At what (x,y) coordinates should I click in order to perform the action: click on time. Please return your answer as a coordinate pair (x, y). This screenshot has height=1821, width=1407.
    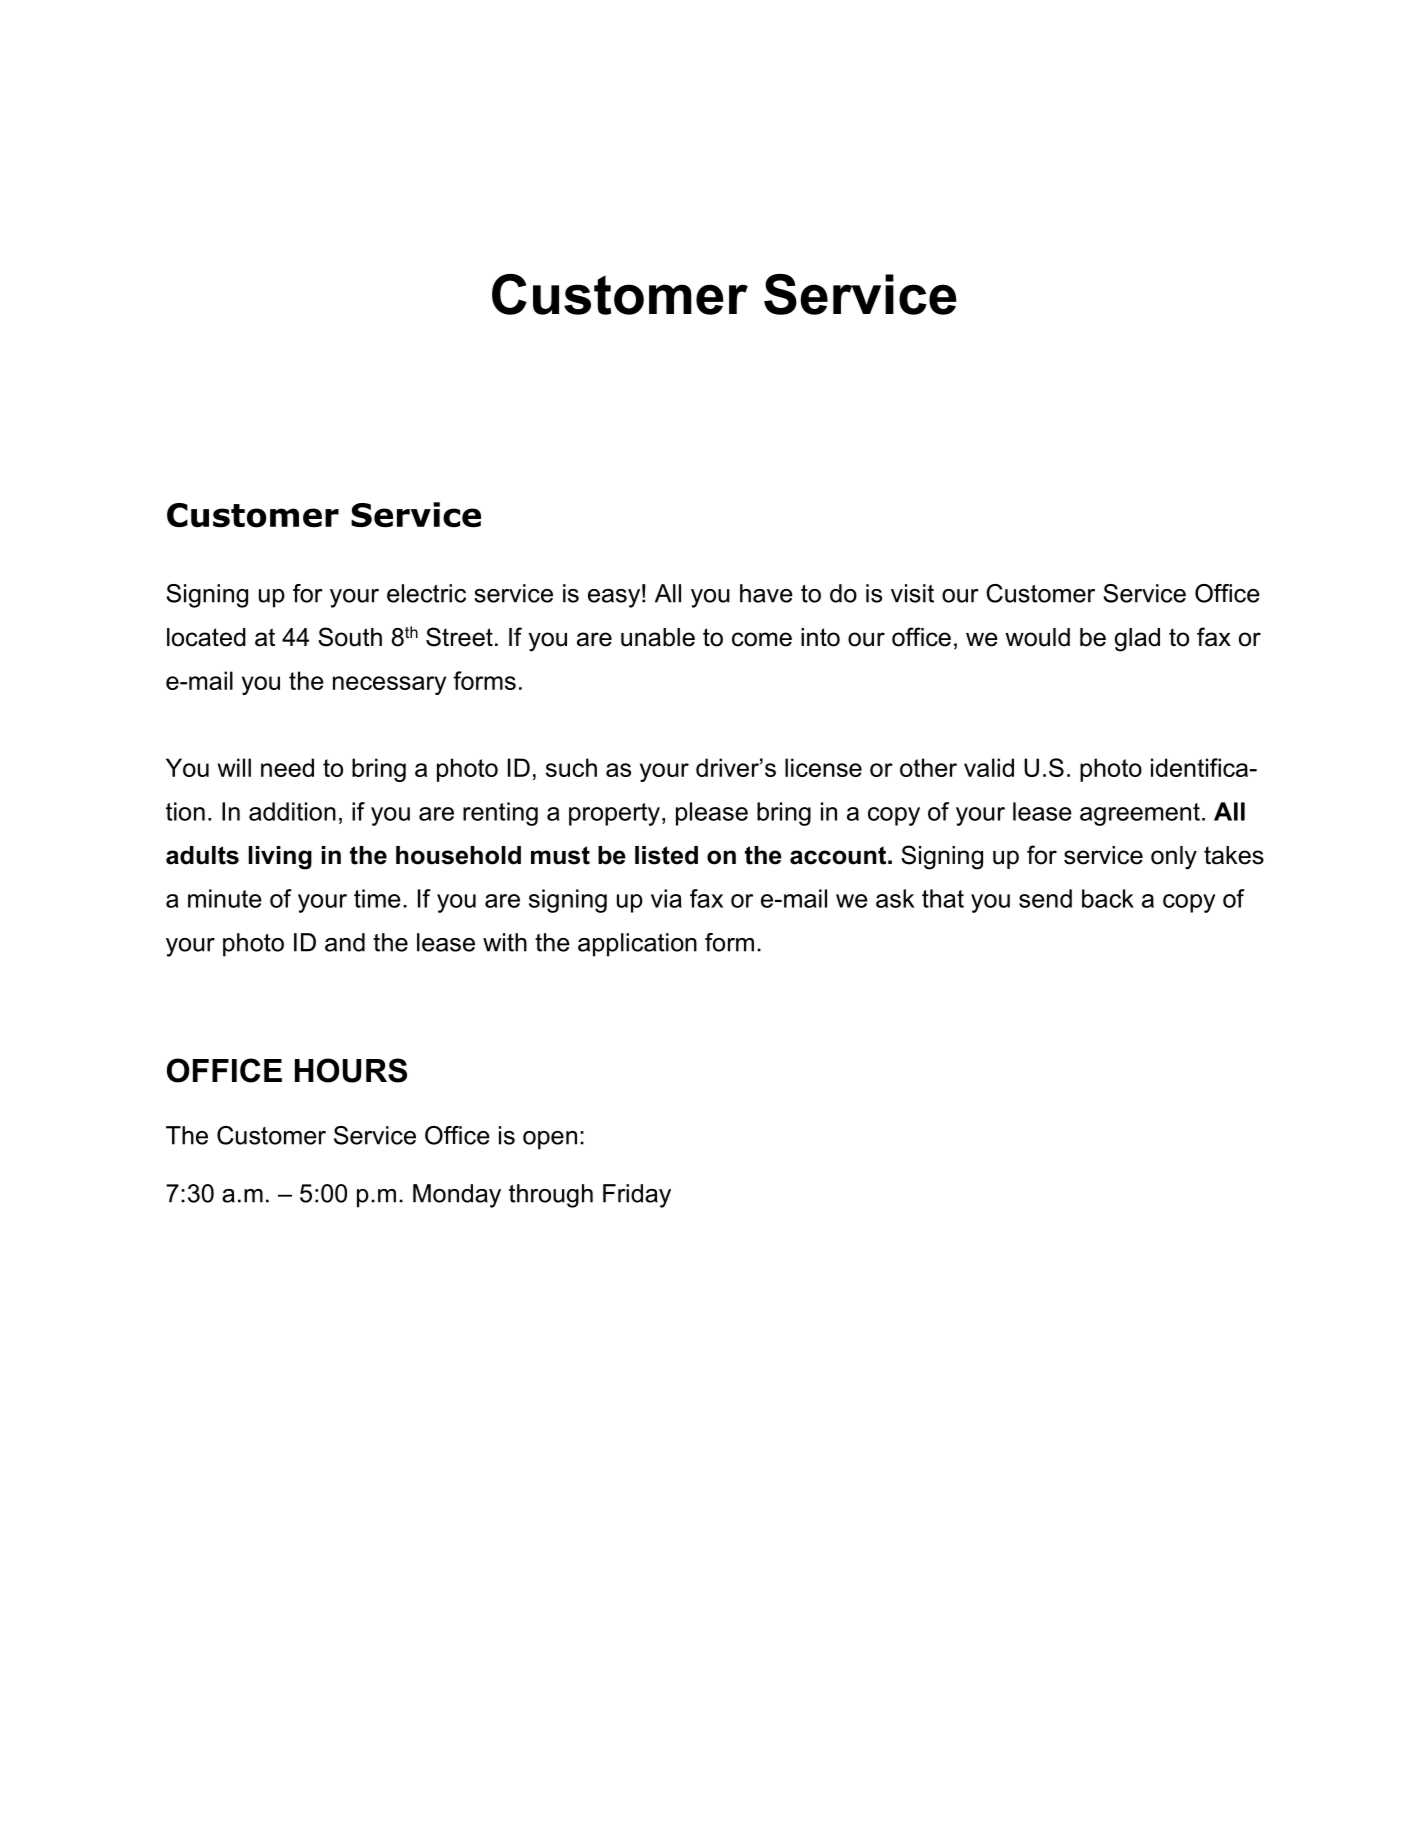
    Looking at the image, I should click on (377, 898).
